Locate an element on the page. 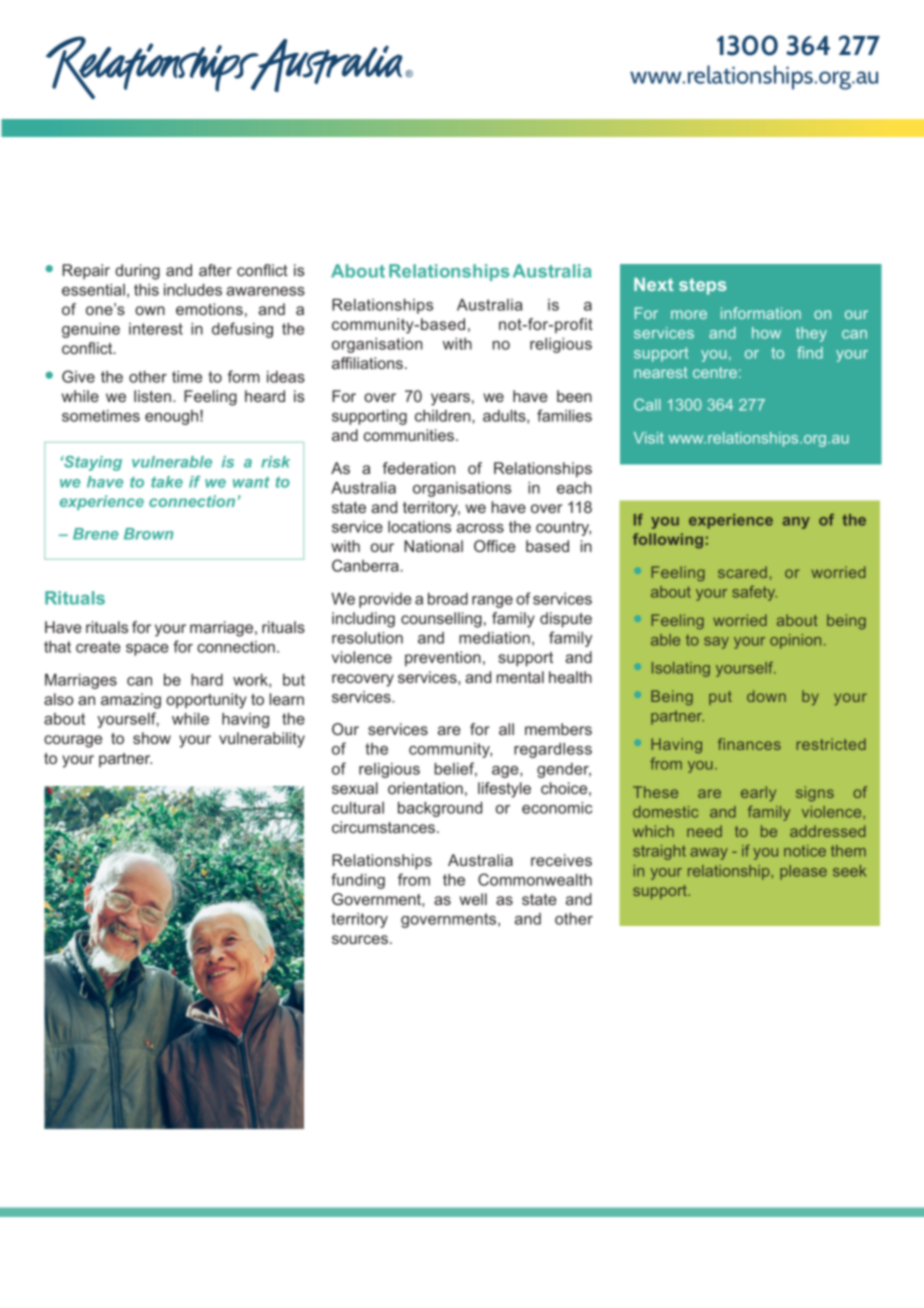 This document has height=1308, width=924. take is located at coordinates (167, 482).
